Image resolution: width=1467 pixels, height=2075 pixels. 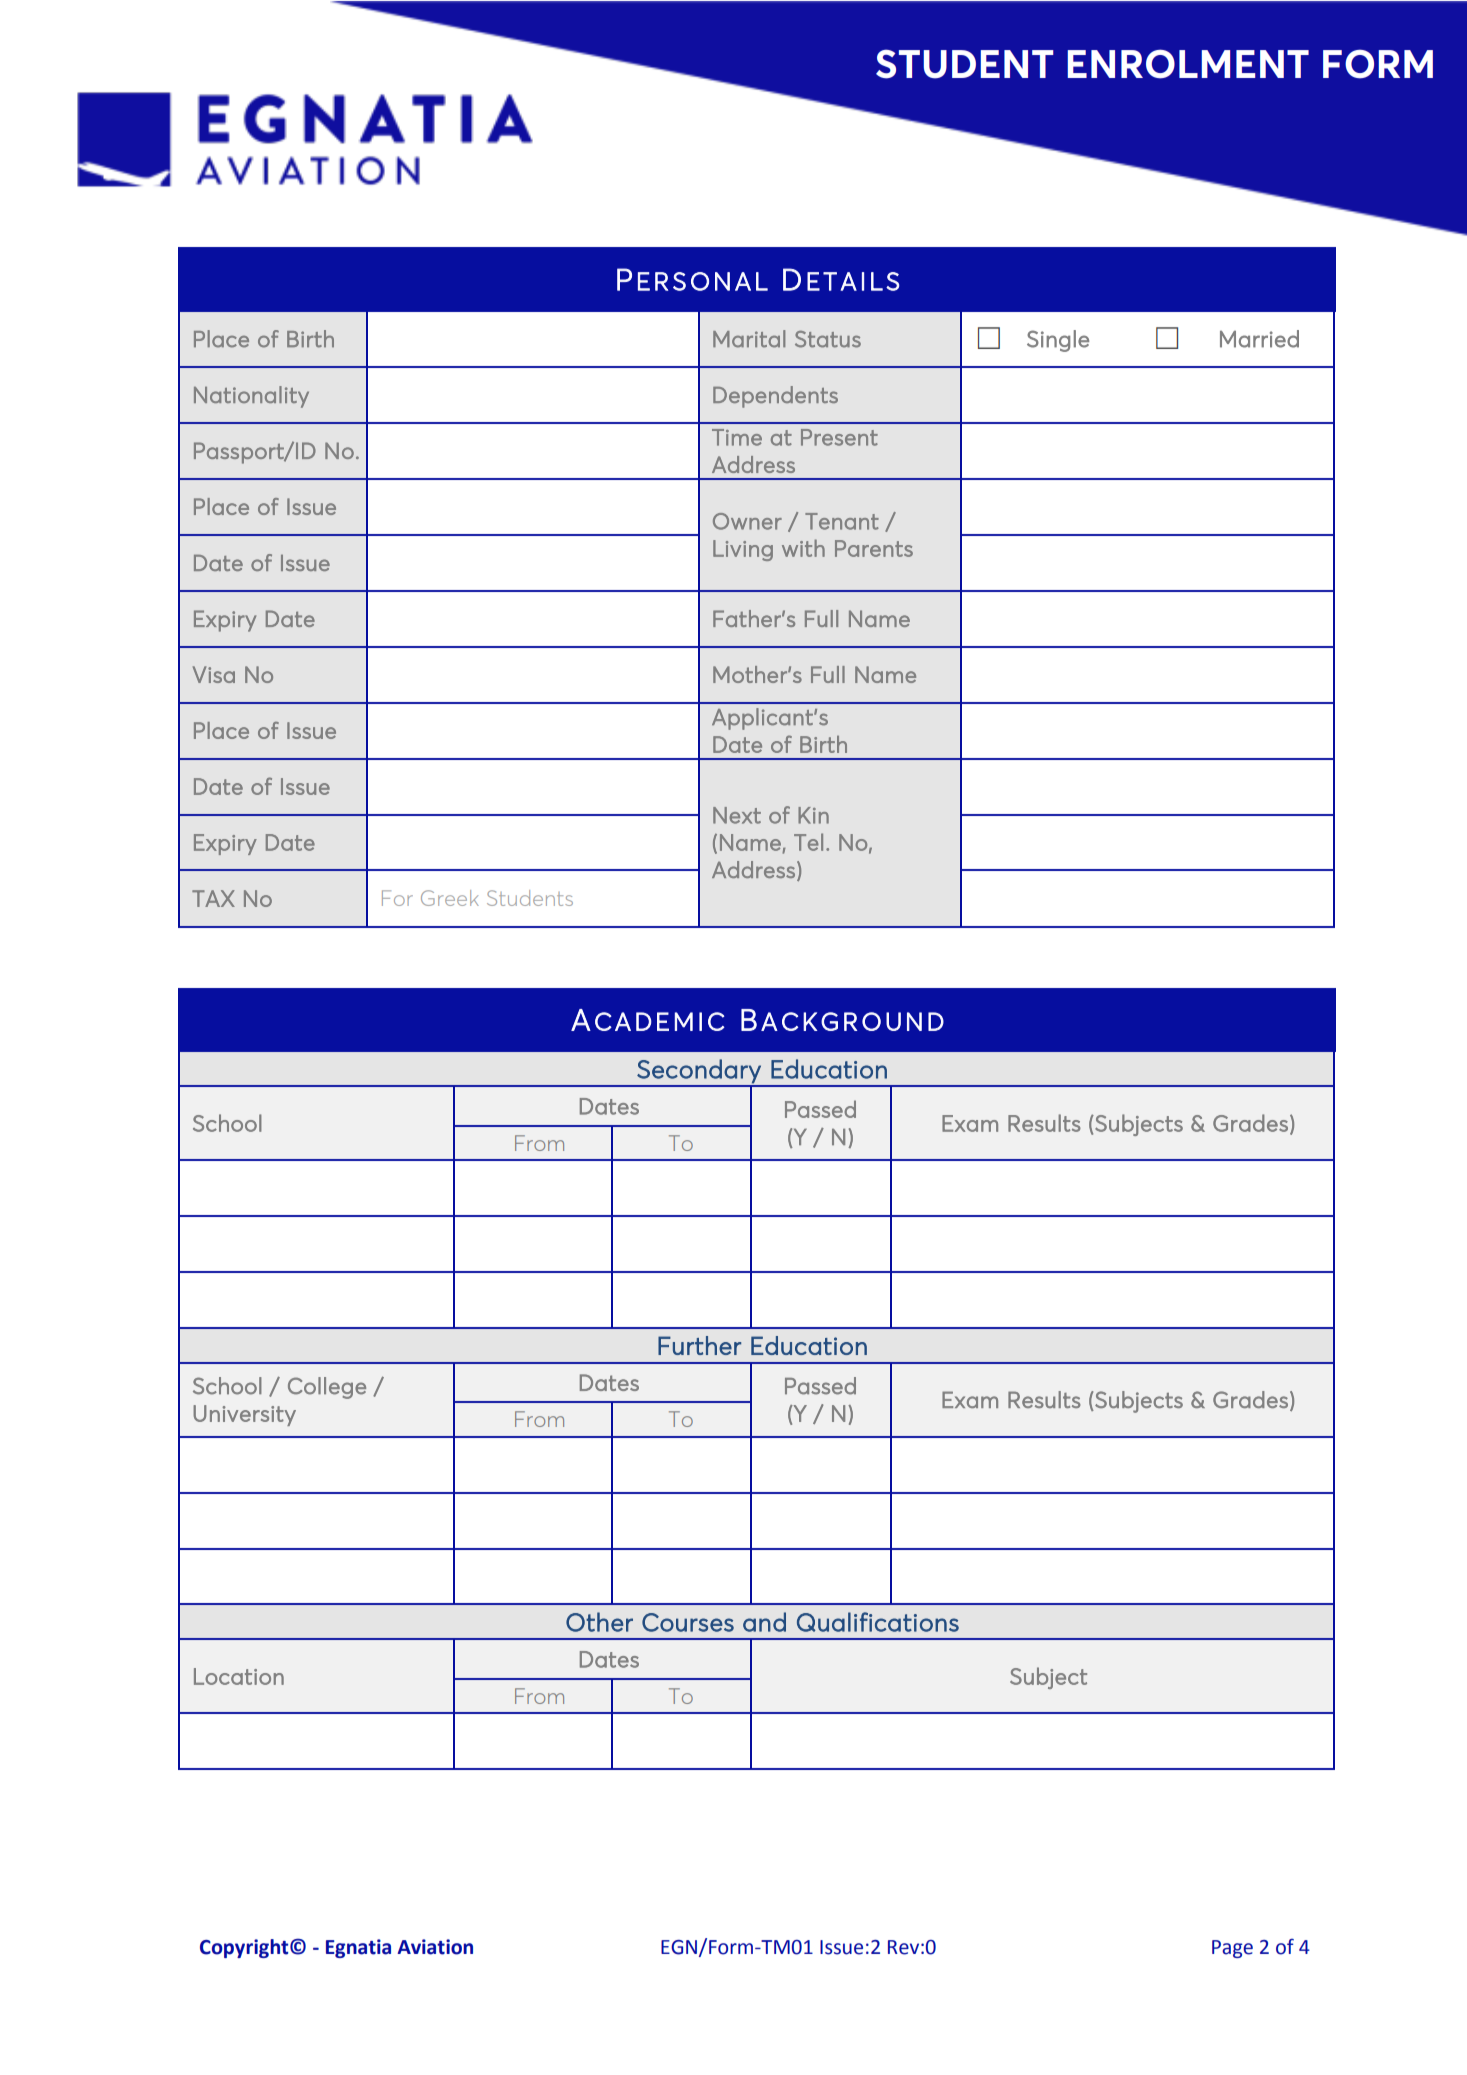 What do you see at coordinates (749, 339) in the page?
I see `Marital` at bounding box center [749, 339].
